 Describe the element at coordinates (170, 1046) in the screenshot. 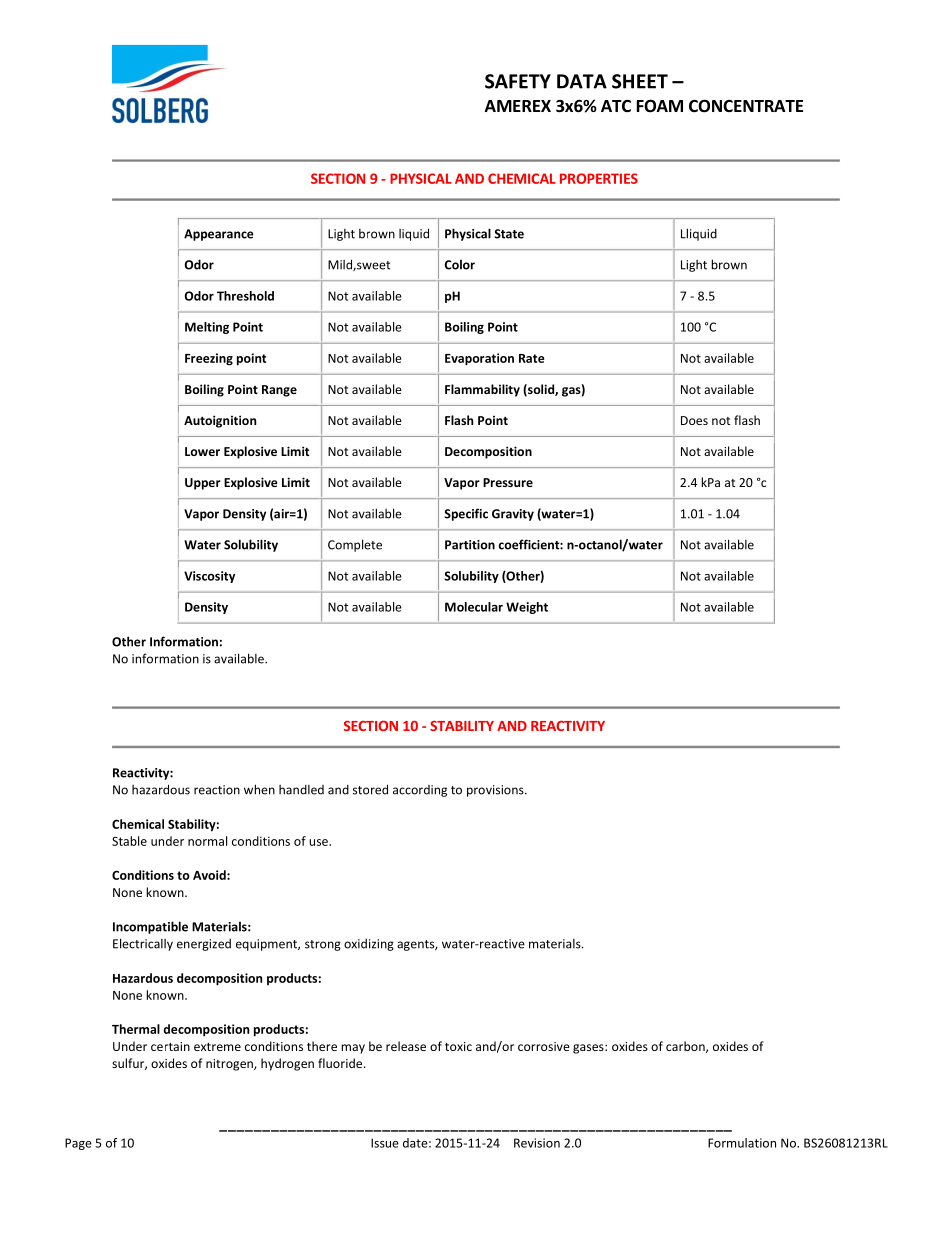

I see `certain` at that location.
